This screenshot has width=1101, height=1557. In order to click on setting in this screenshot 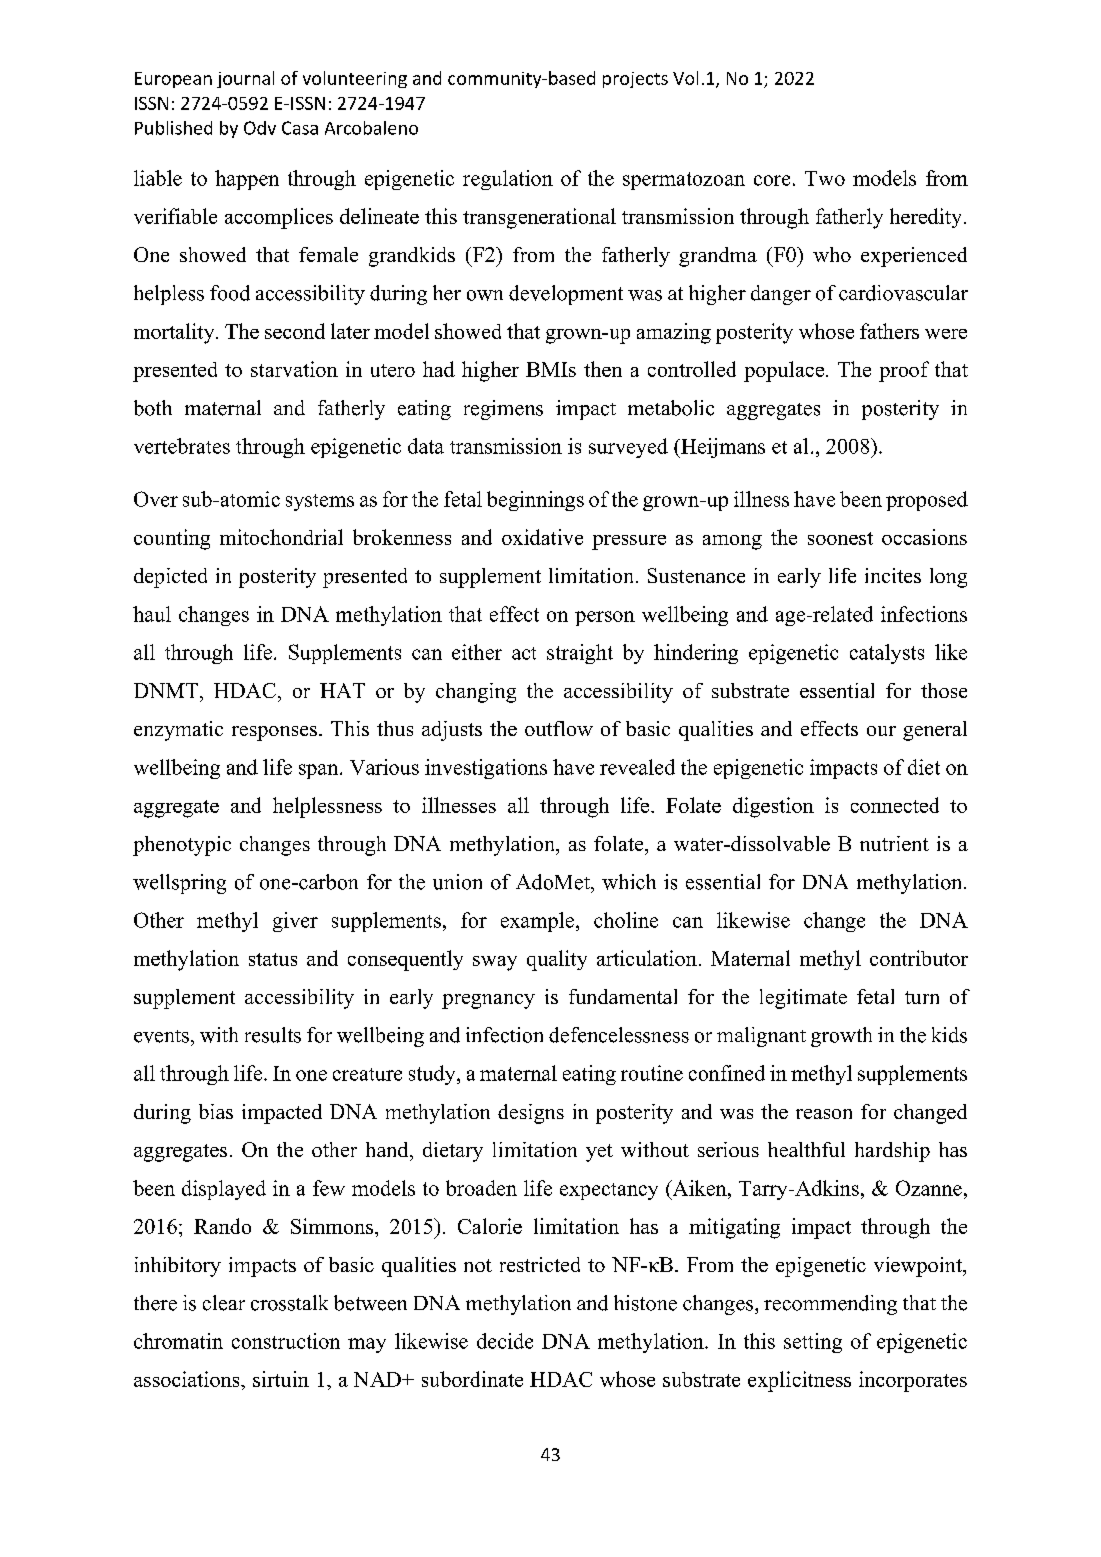, I will do `click(813, 1343)`.
